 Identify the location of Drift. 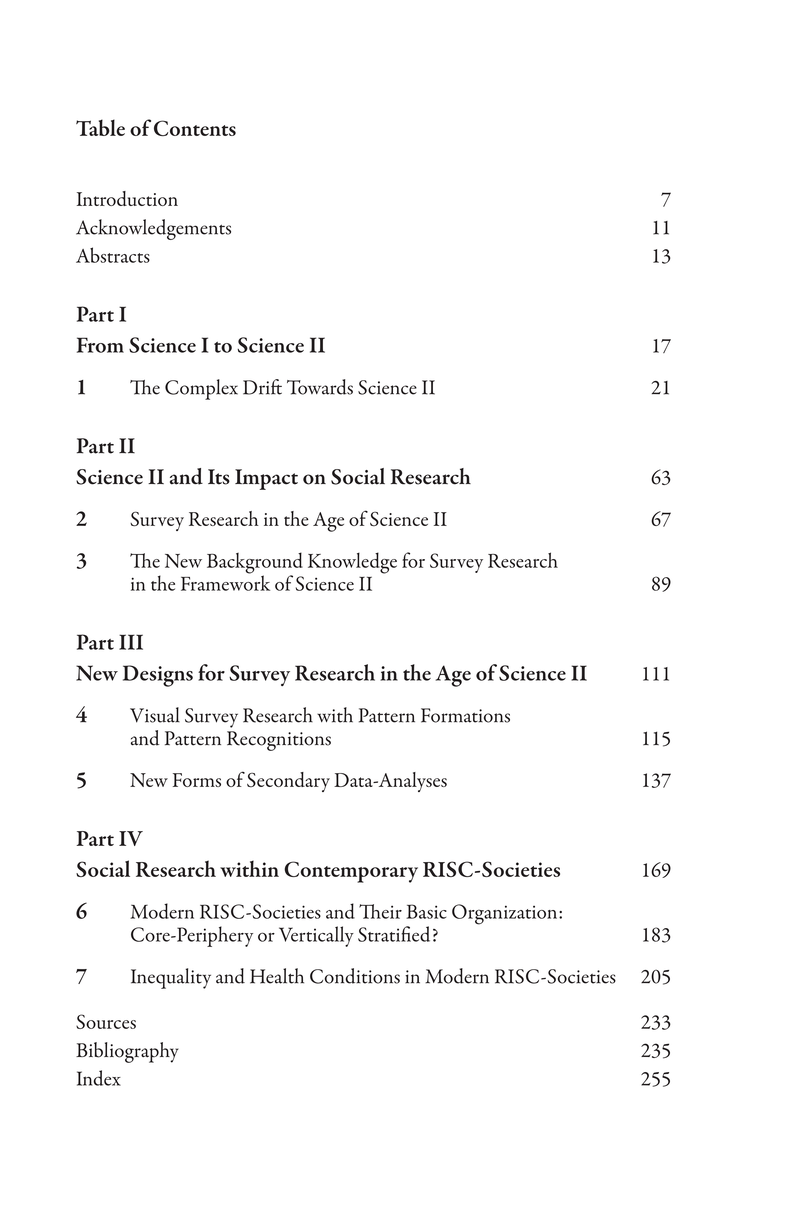
(262, 387).
